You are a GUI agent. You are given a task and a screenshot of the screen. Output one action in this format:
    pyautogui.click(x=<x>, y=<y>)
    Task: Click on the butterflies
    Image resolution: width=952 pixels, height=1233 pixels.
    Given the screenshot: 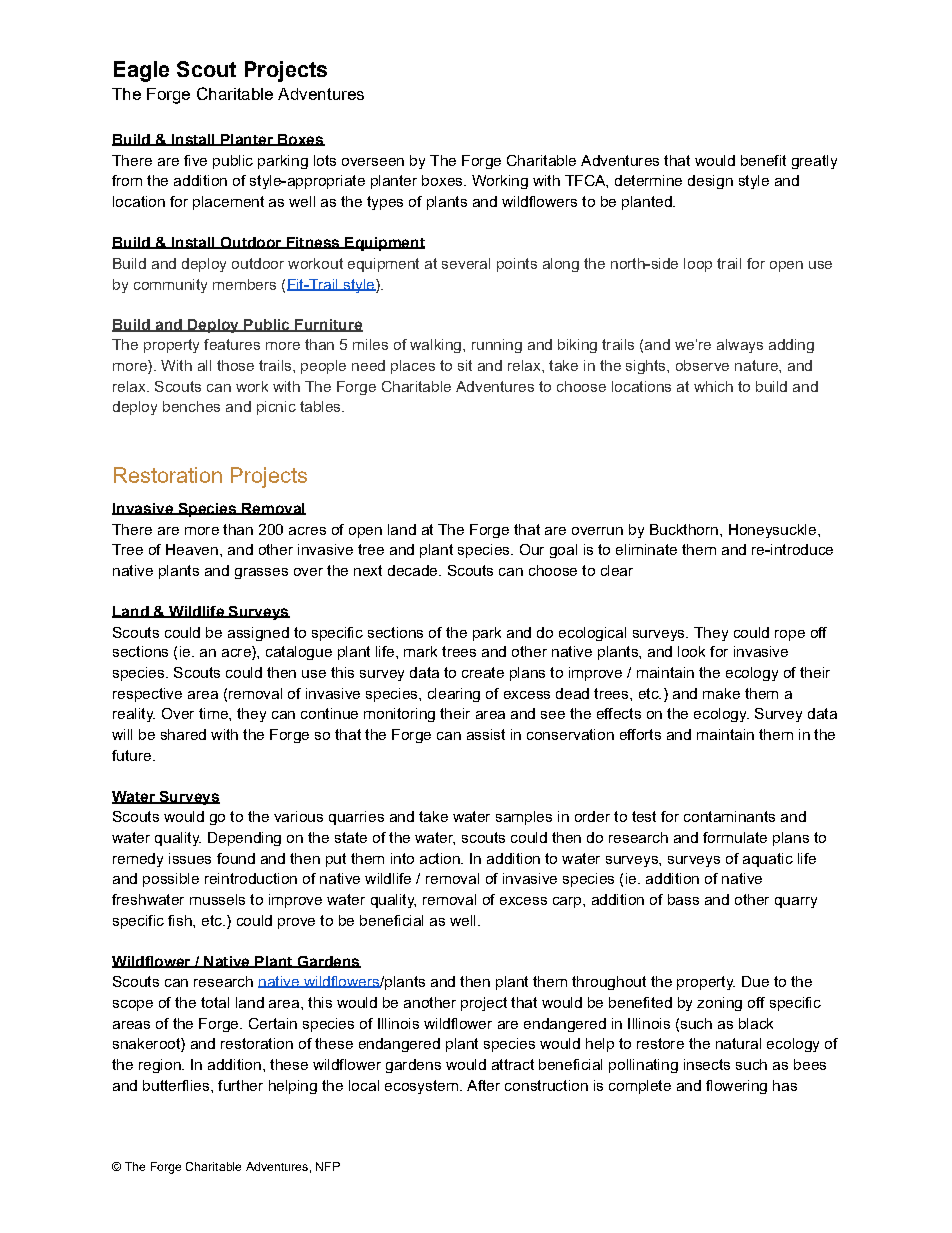 What is the action you would take?
    pyautogui.click(x=177, y=1085)
